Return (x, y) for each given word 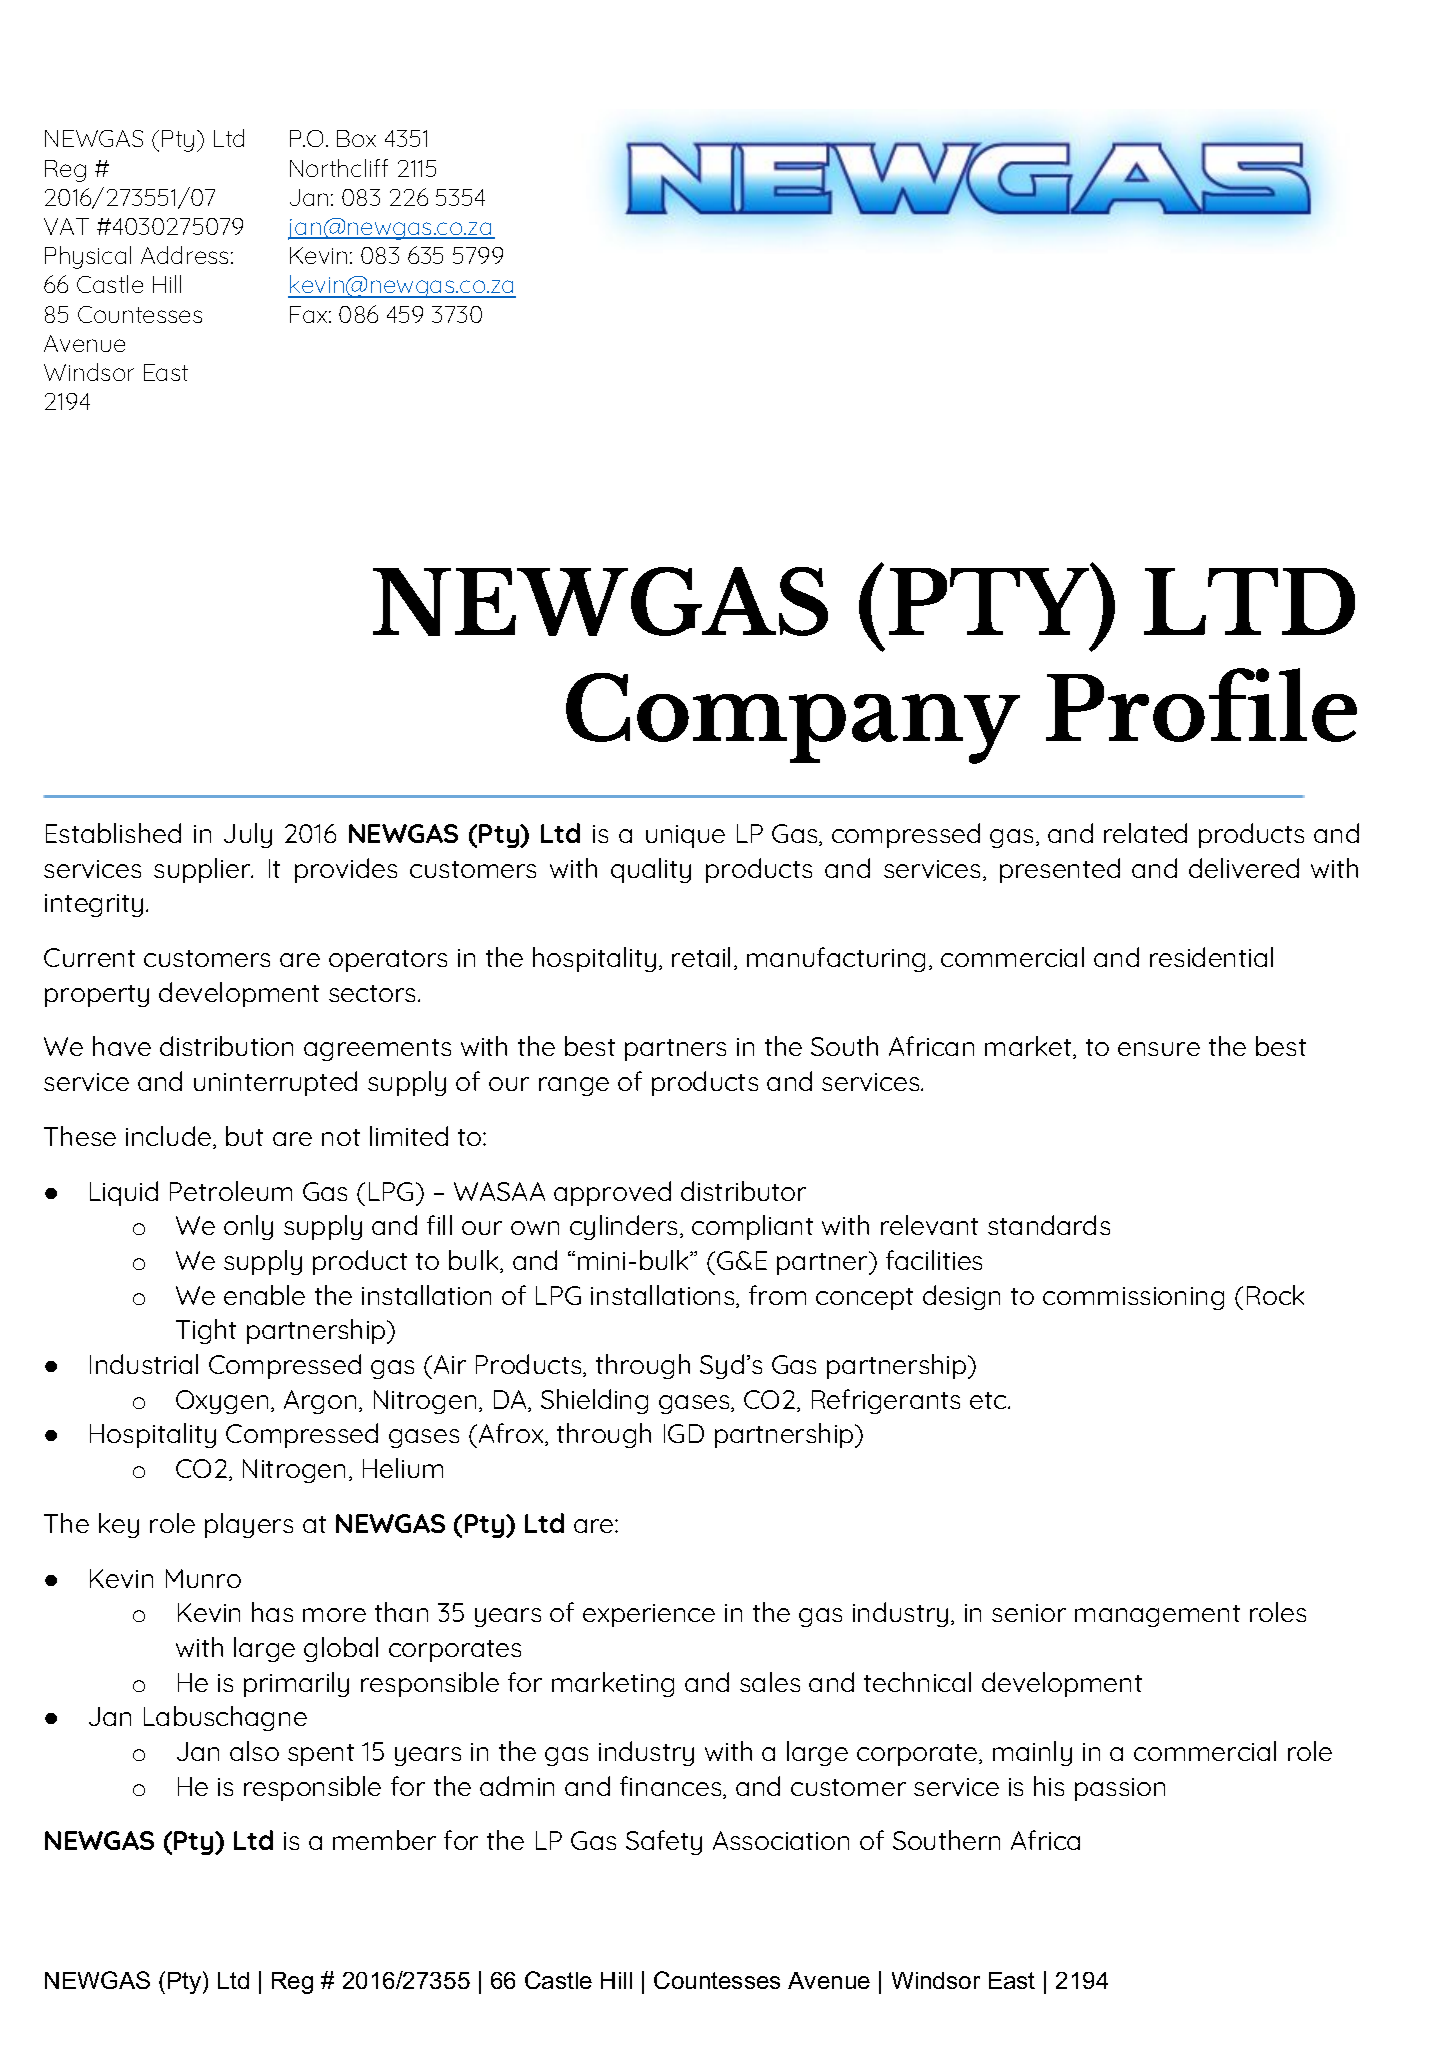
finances (672, 1787)
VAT (66, 226)
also (254, 1751)
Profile (1201, 705)
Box (356, 138)
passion (1120, 1789)
